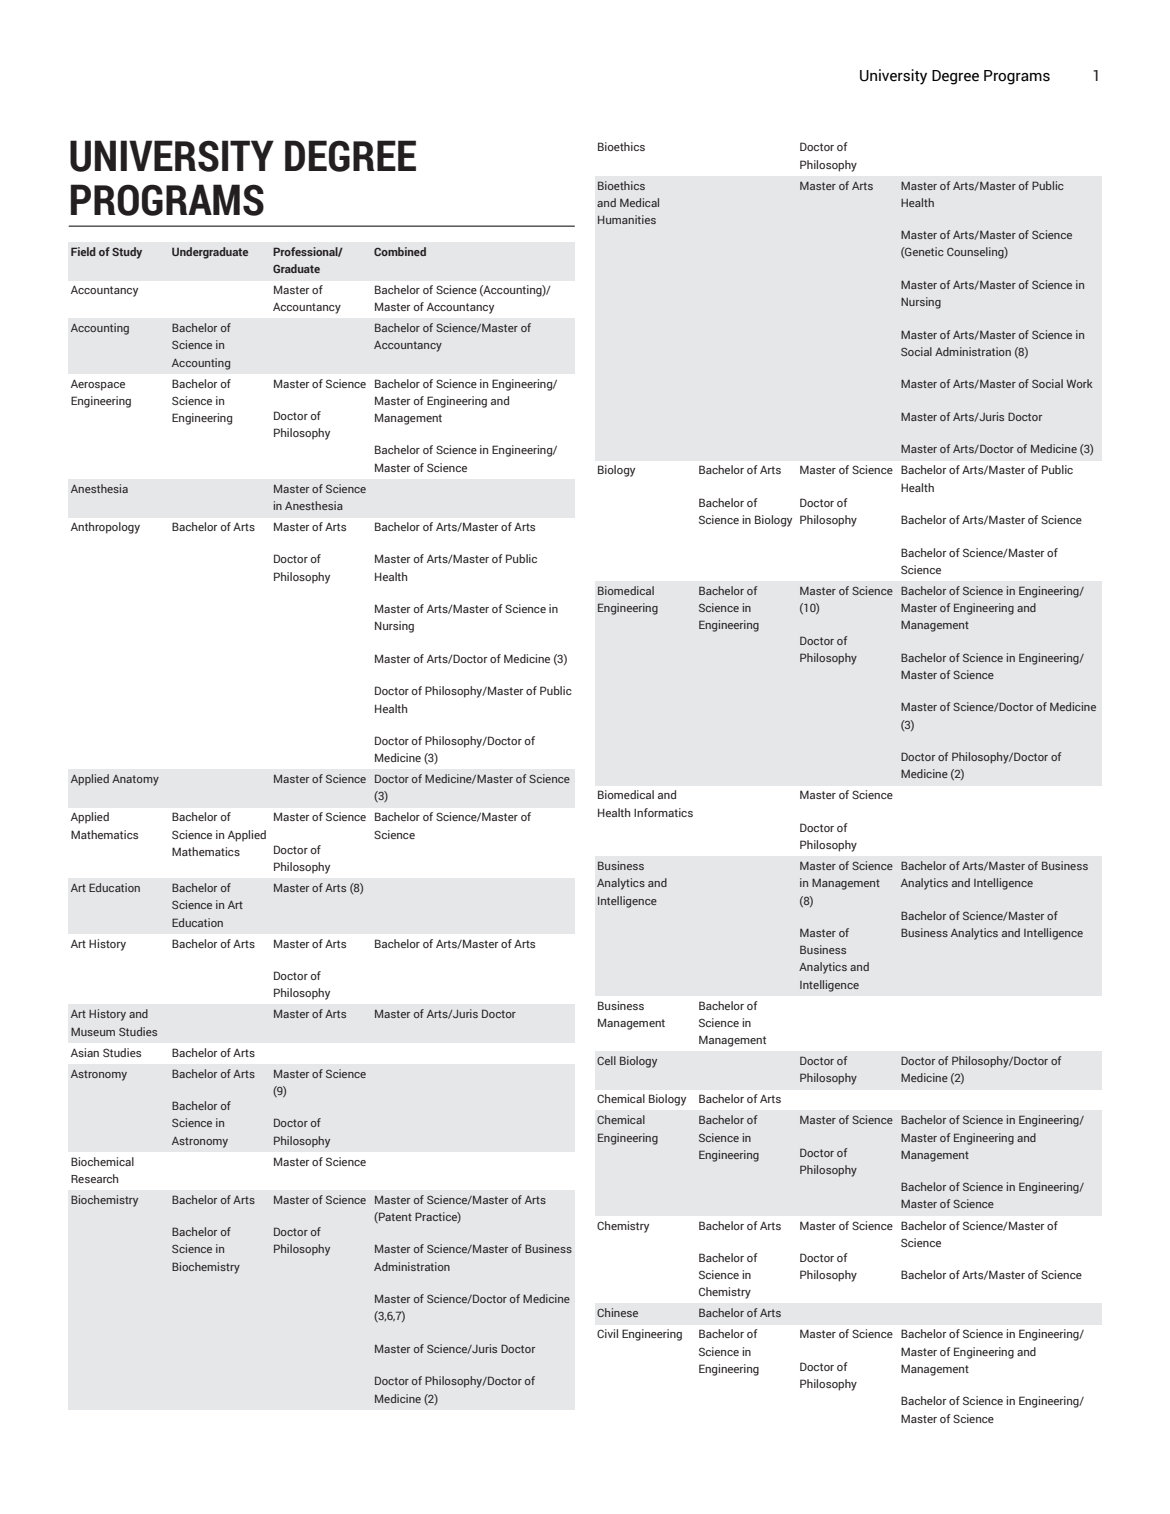 The height and width of the screenshot is (1514, 1170). What do you see at coordinates (1079, 383) in the screenshot?
I see `Work` at bounding box center [1079, 383].
